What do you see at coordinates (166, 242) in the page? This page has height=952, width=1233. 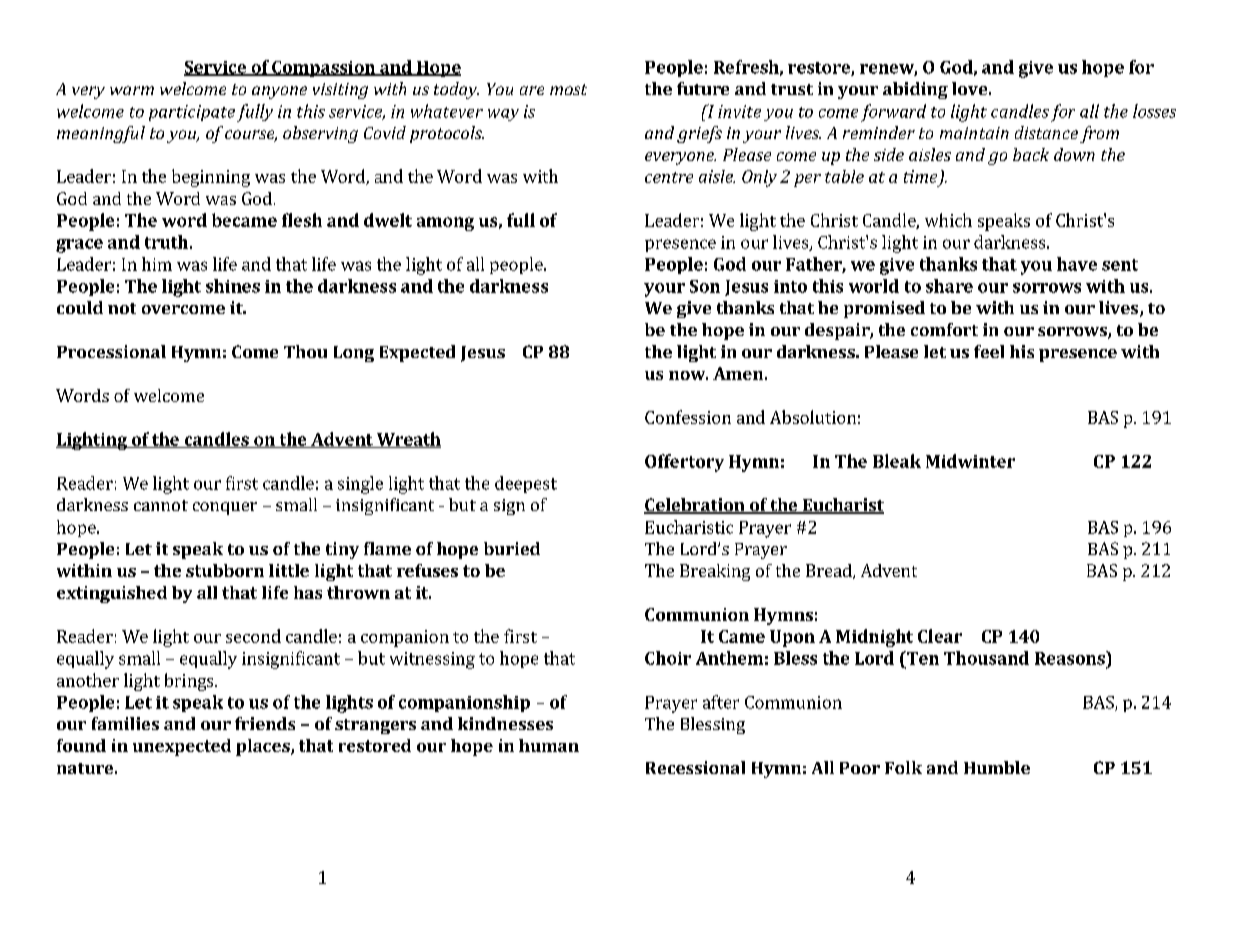 I see `truth` at bounding box center [166, 242].
